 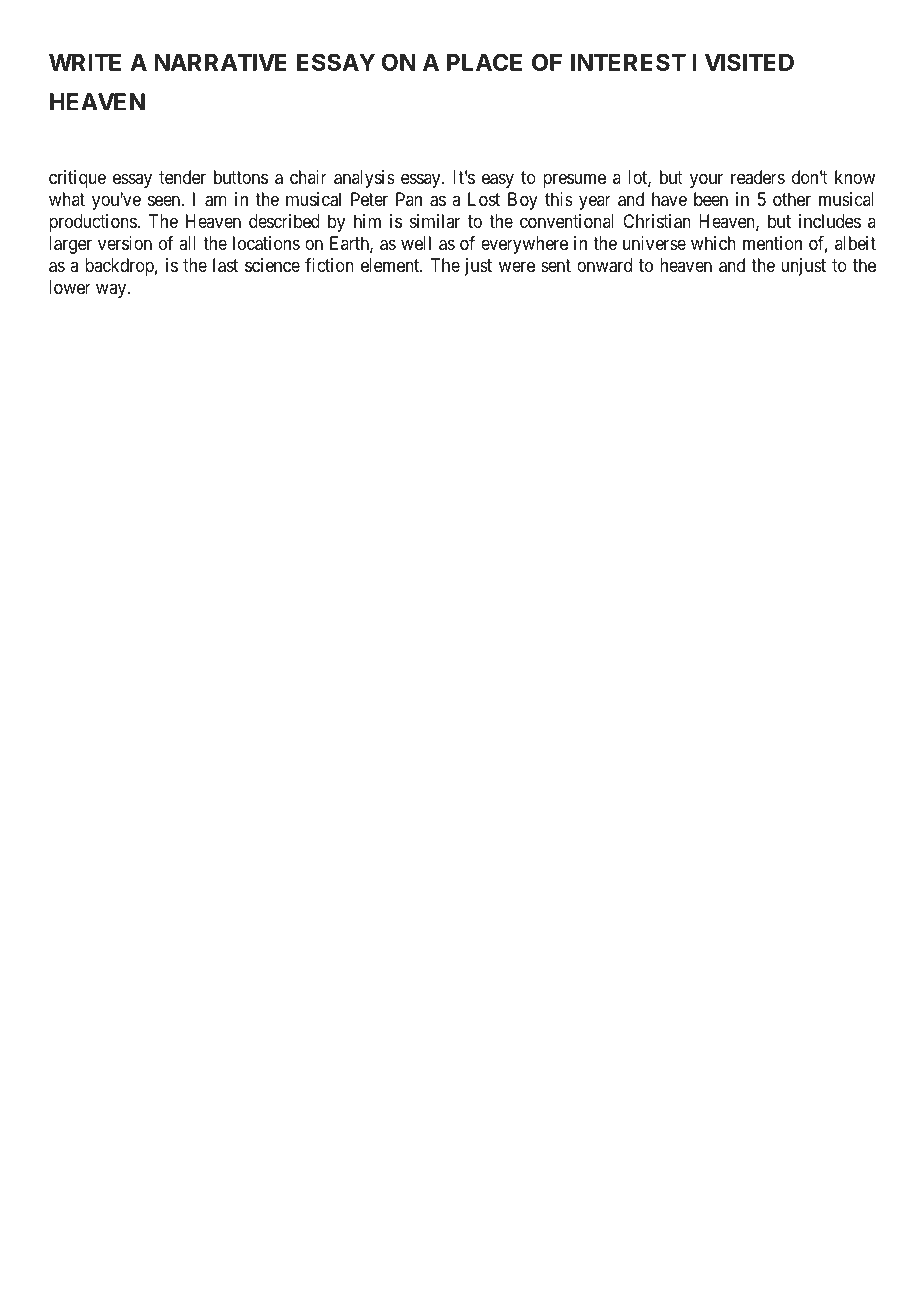 I want to click on PLACE, so click(x=484, y=62).
